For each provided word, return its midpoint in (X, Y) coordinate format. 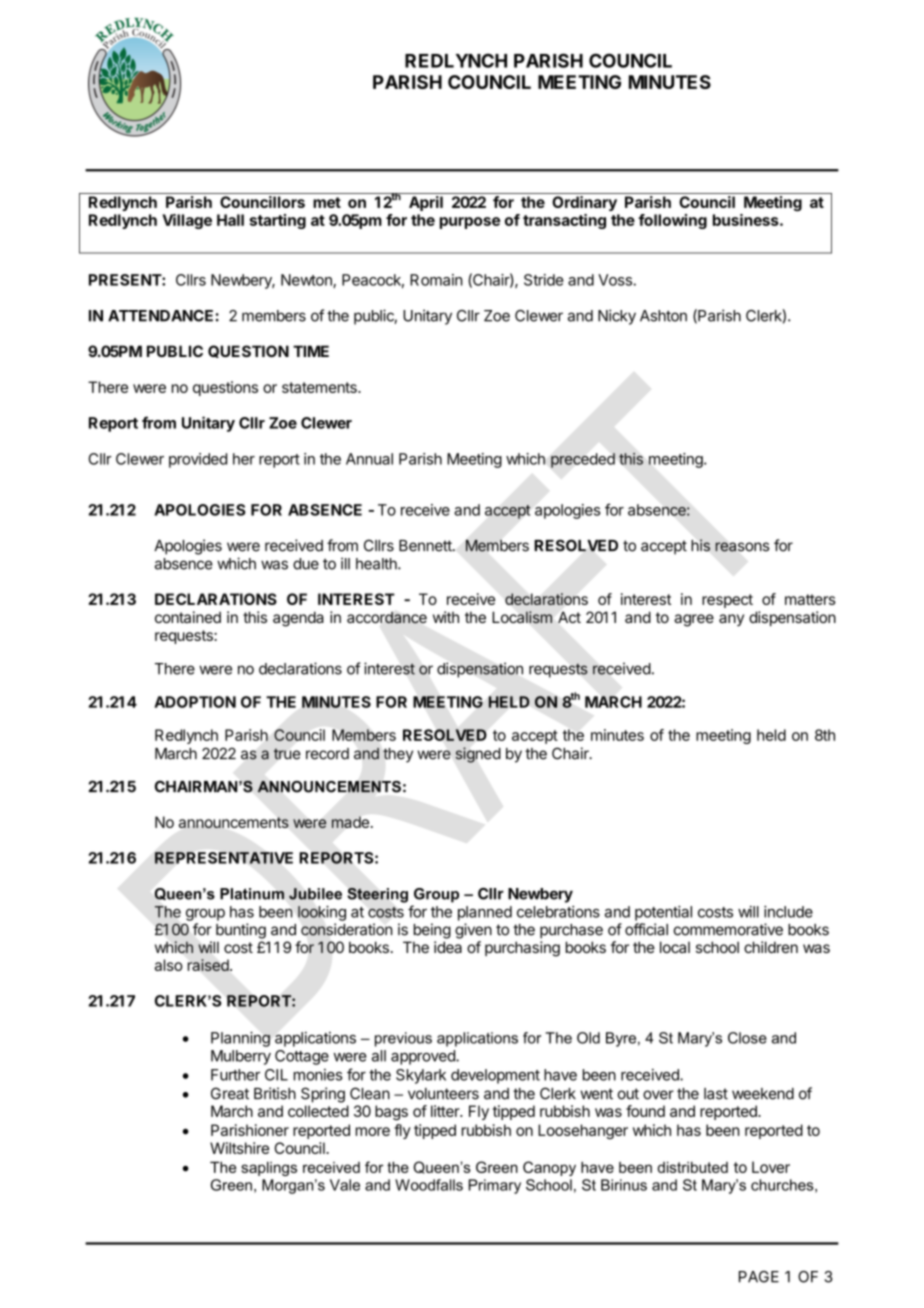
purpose (470, 223)
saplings (269, 1168)
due (306, 564)
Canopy (549, 1168)
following (672, 221)
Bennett (426, 546)
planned (485, 913)
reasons (742, 547)
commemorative (728, 929)
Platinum (252, 894)
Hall (230, 220)
